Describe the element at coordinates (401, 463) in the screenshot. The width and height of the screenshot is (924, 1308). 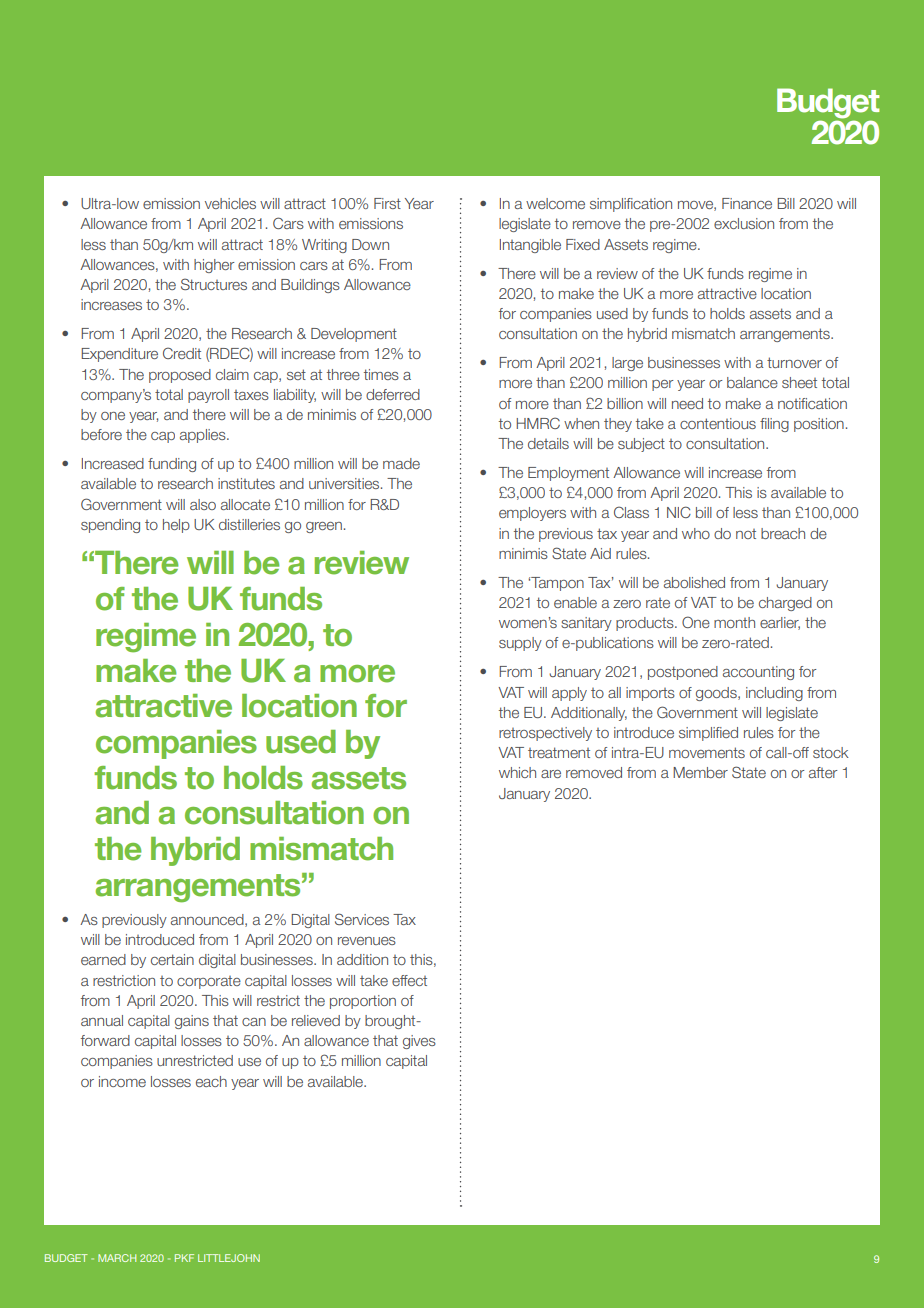
I see `made` at that location.
